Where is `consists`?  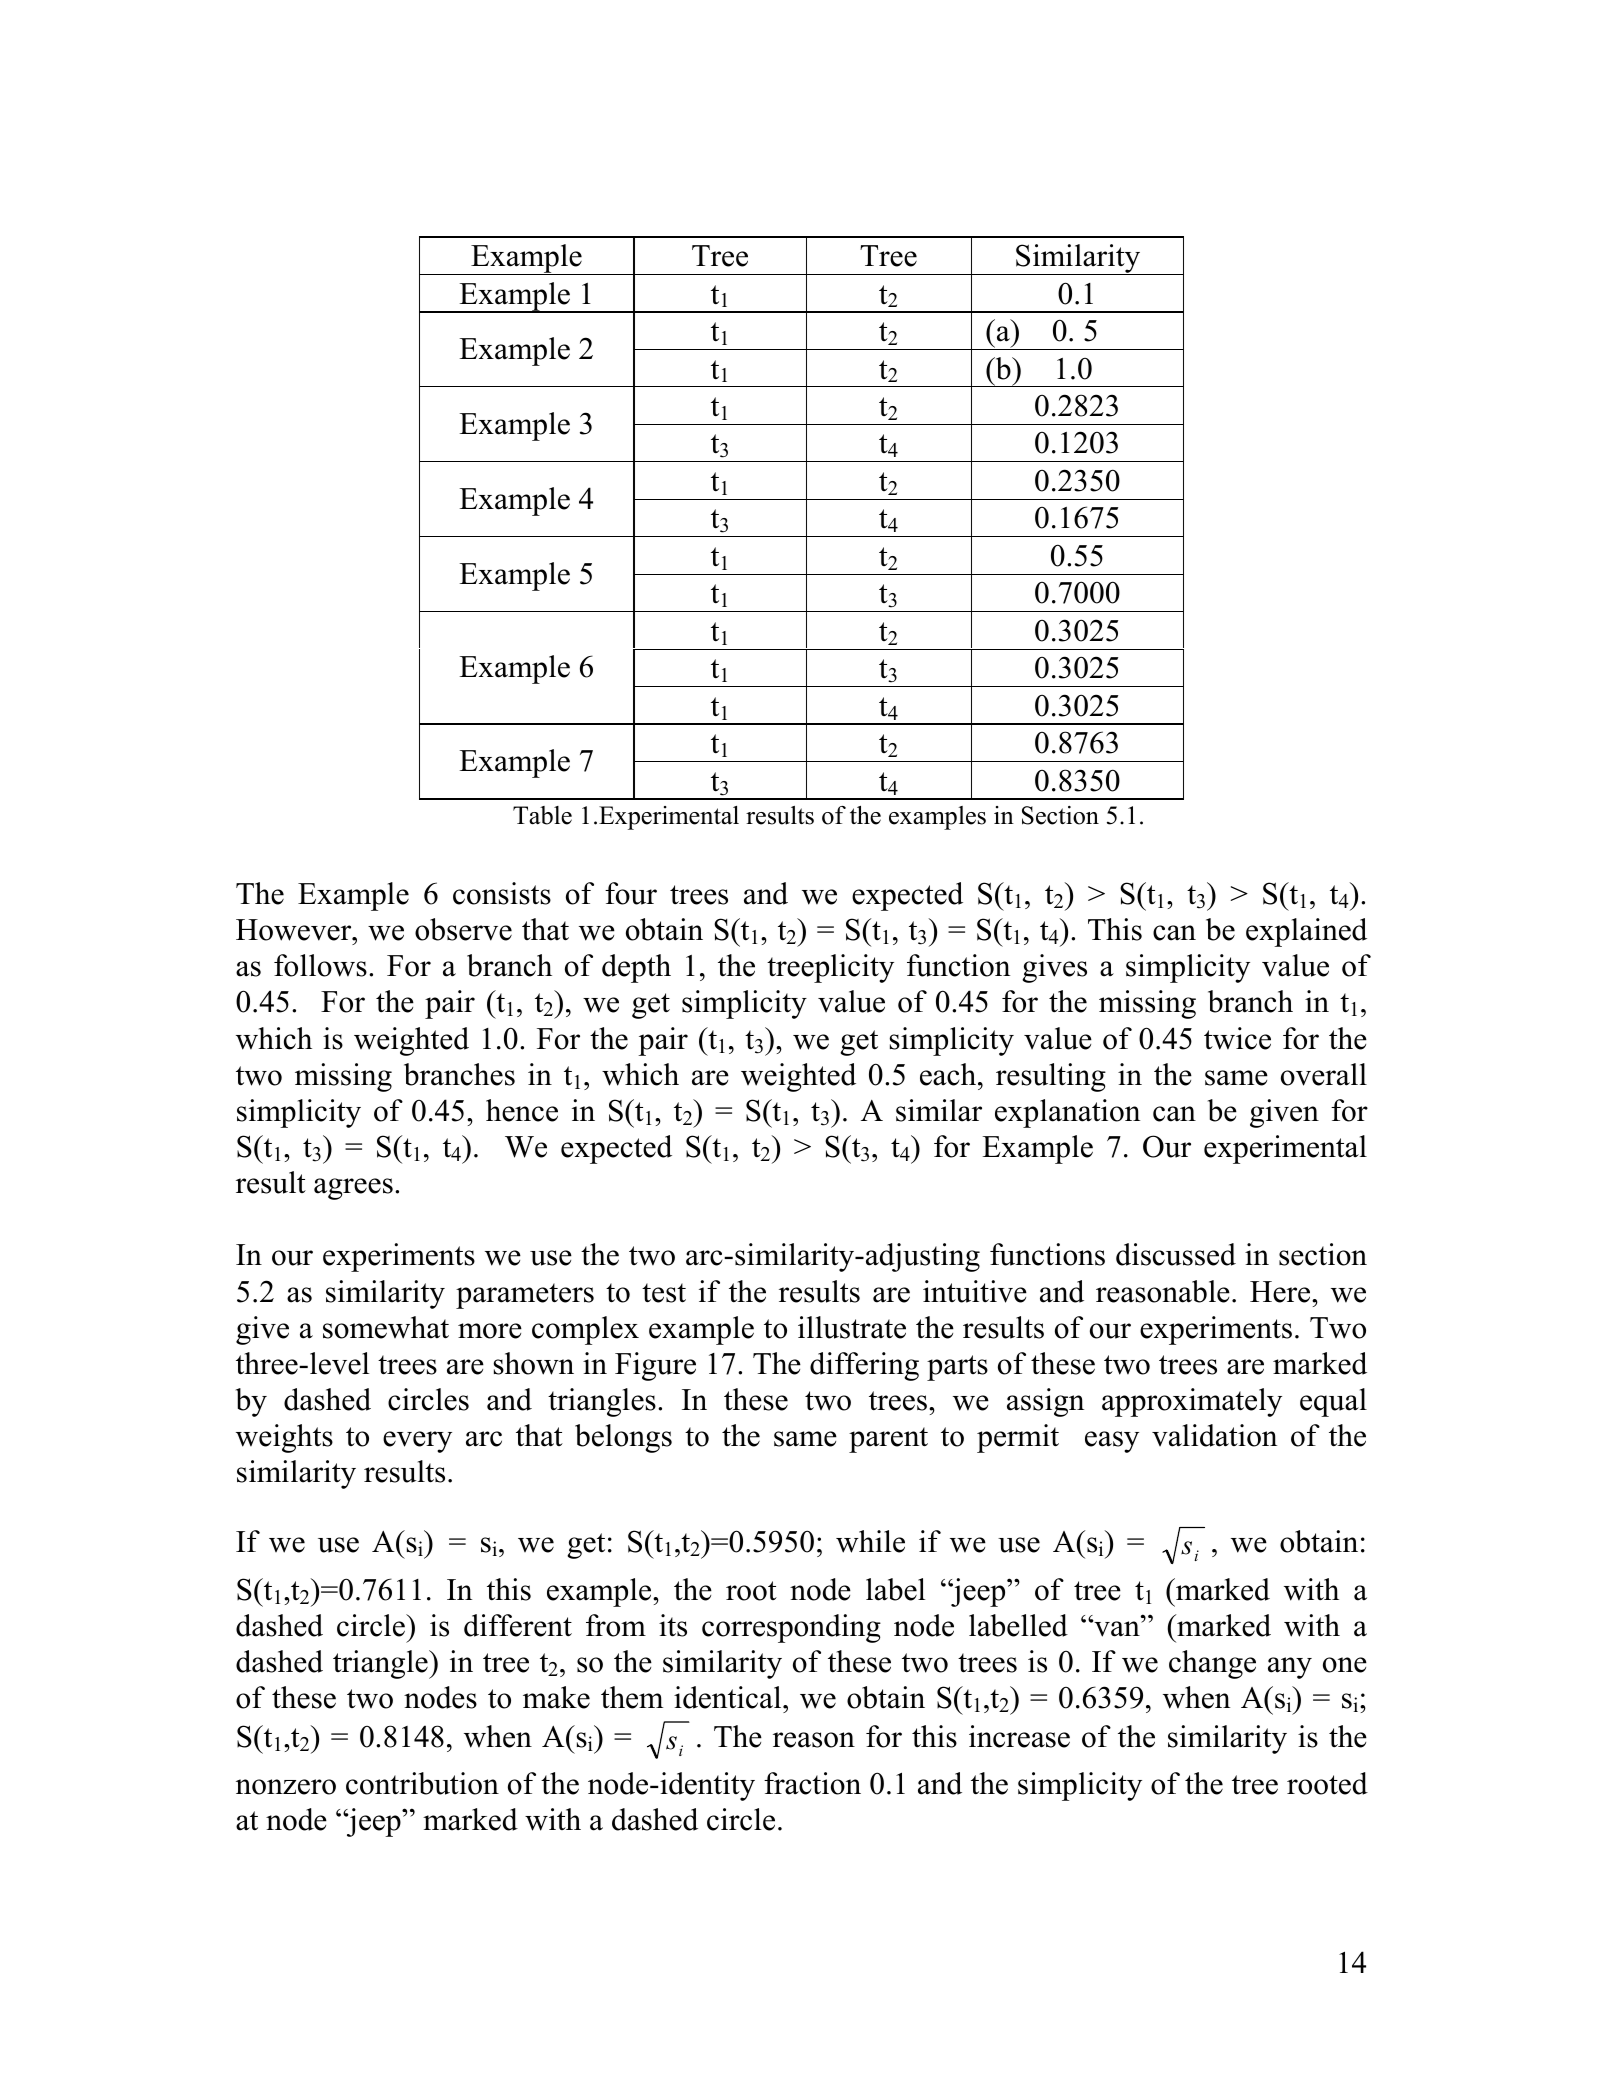
consists is located at coordinates (502, 893).
